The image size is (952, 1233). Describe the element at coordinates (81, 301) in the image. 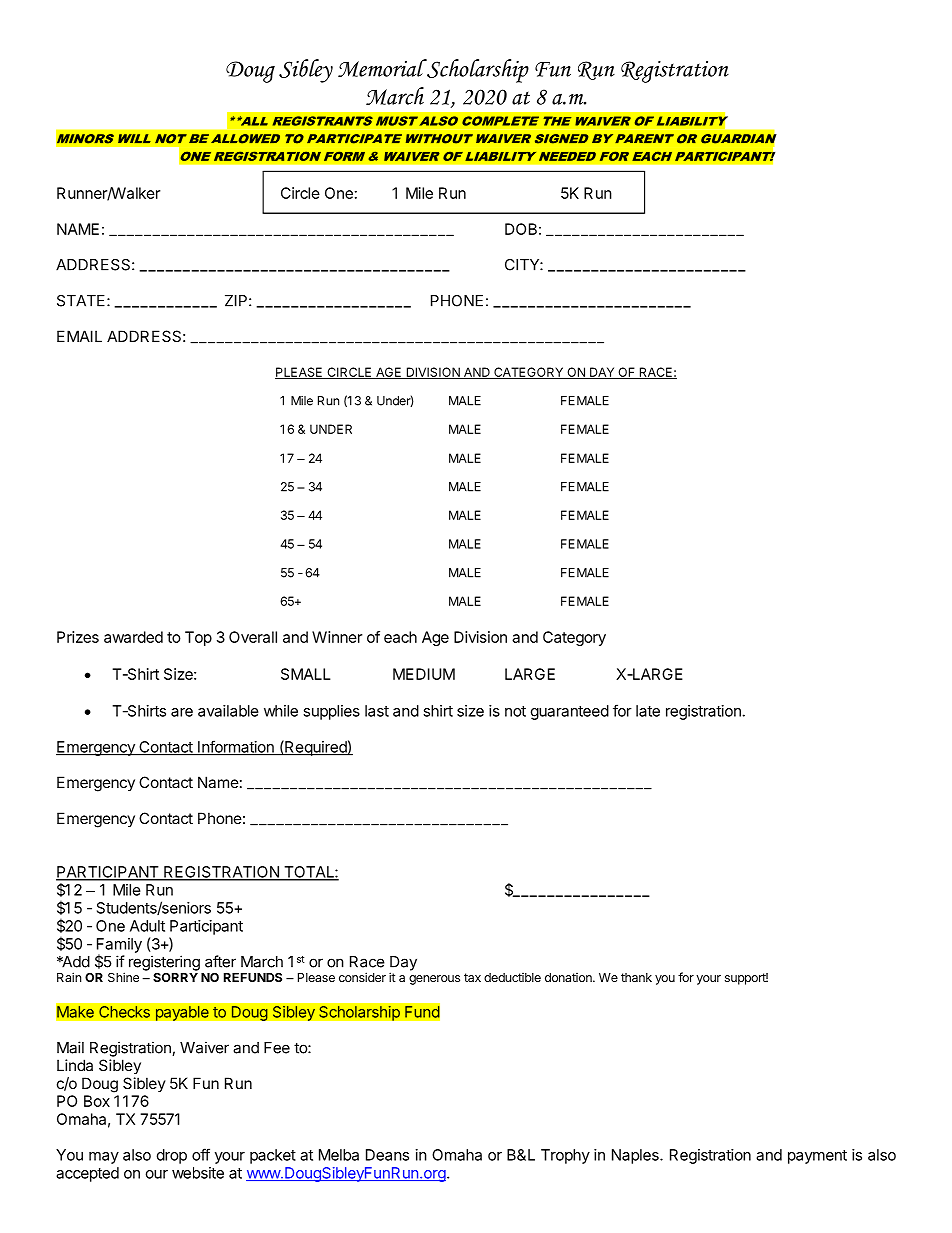

I see `STATE` at that location.
